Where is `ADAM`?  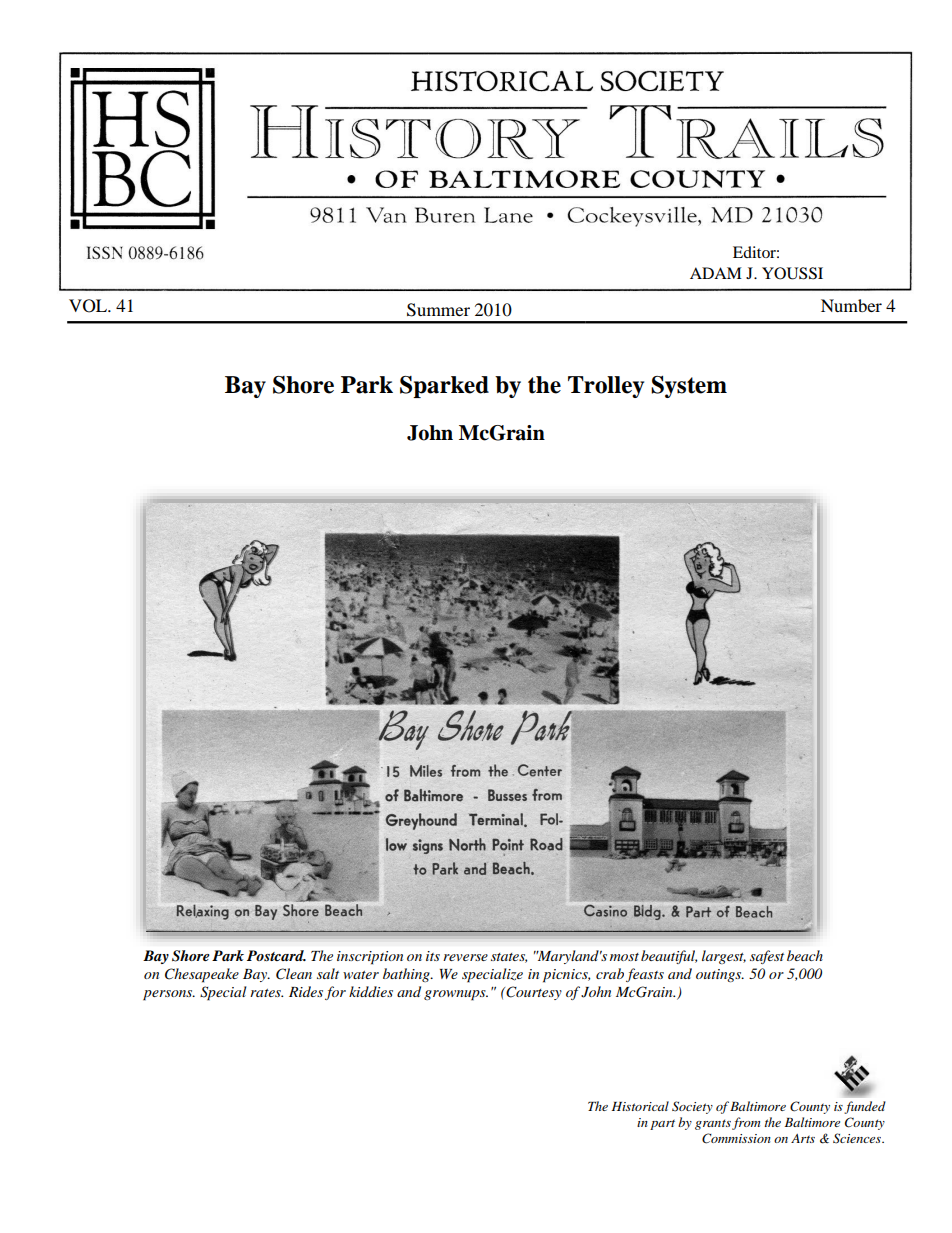
ADAM is located at coordinates (716, 273).
